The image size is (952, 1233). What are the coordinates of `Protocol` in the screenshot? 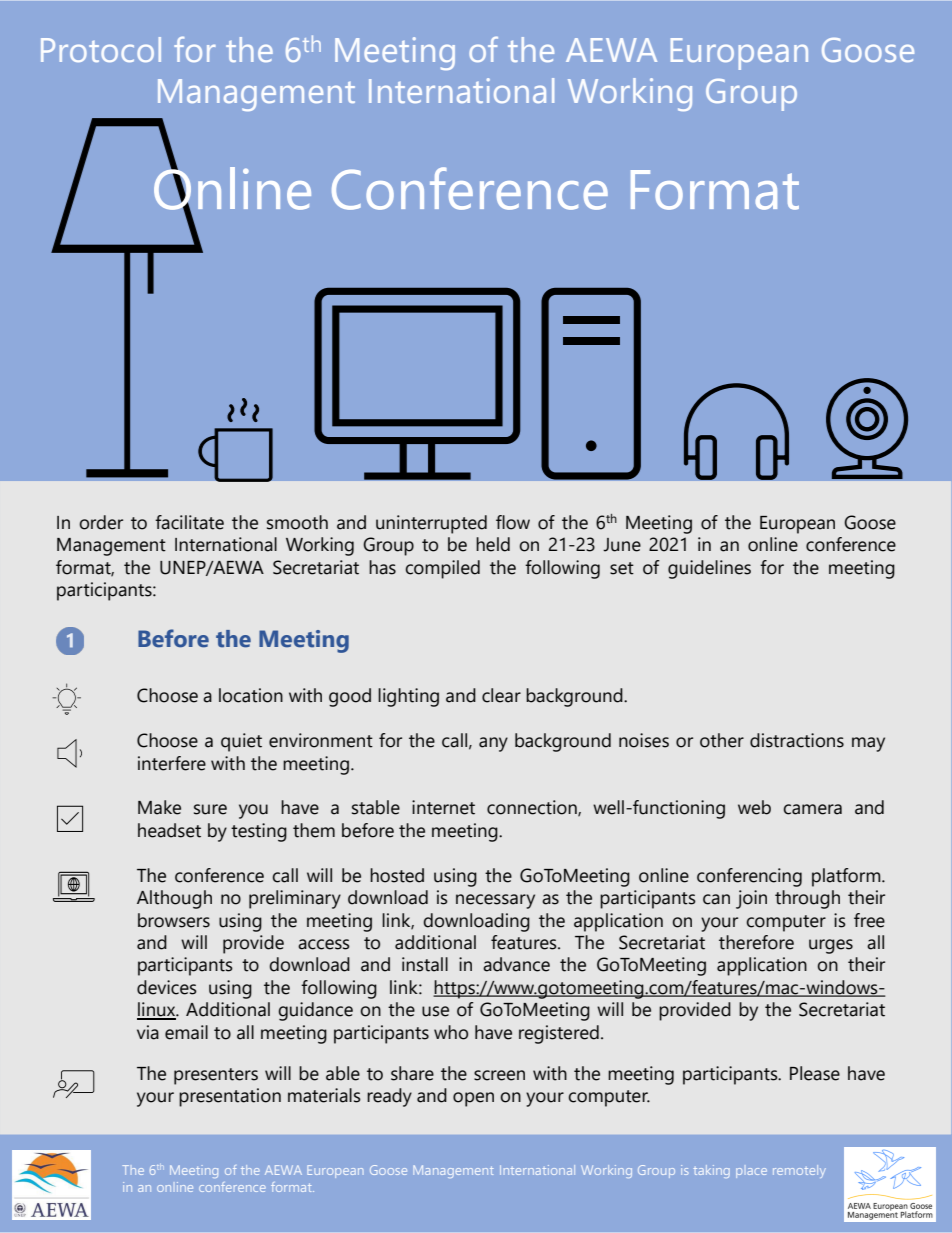 It's located at (101, 49).
